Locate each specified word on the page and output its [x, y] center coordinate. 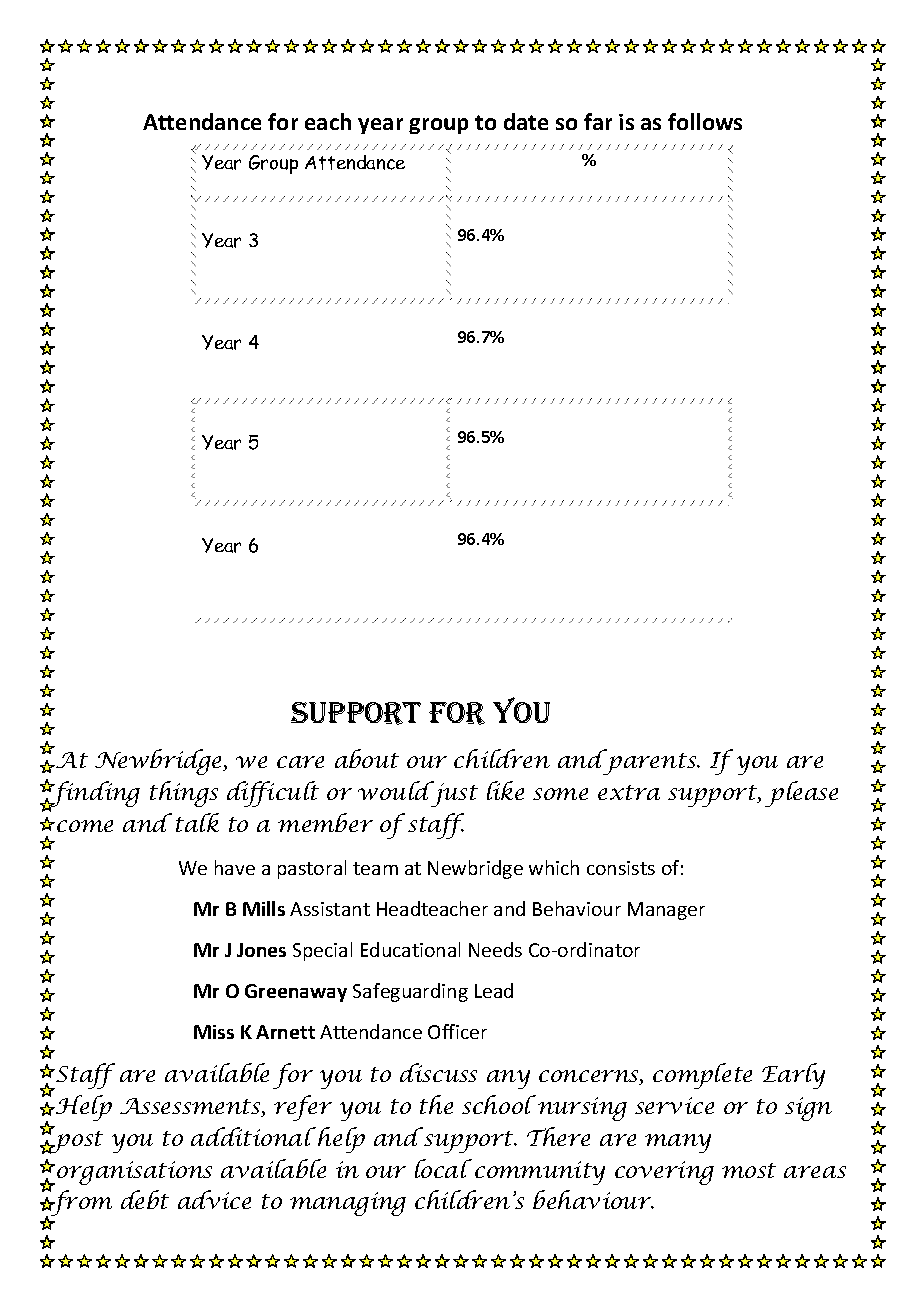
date [526, 121]
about [367, 758]
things [184, 794]
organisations [134, 1173]
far [598, 121]
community [540, 1173]
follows [705, 121]
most [749, 1170]
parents [650, 763]
